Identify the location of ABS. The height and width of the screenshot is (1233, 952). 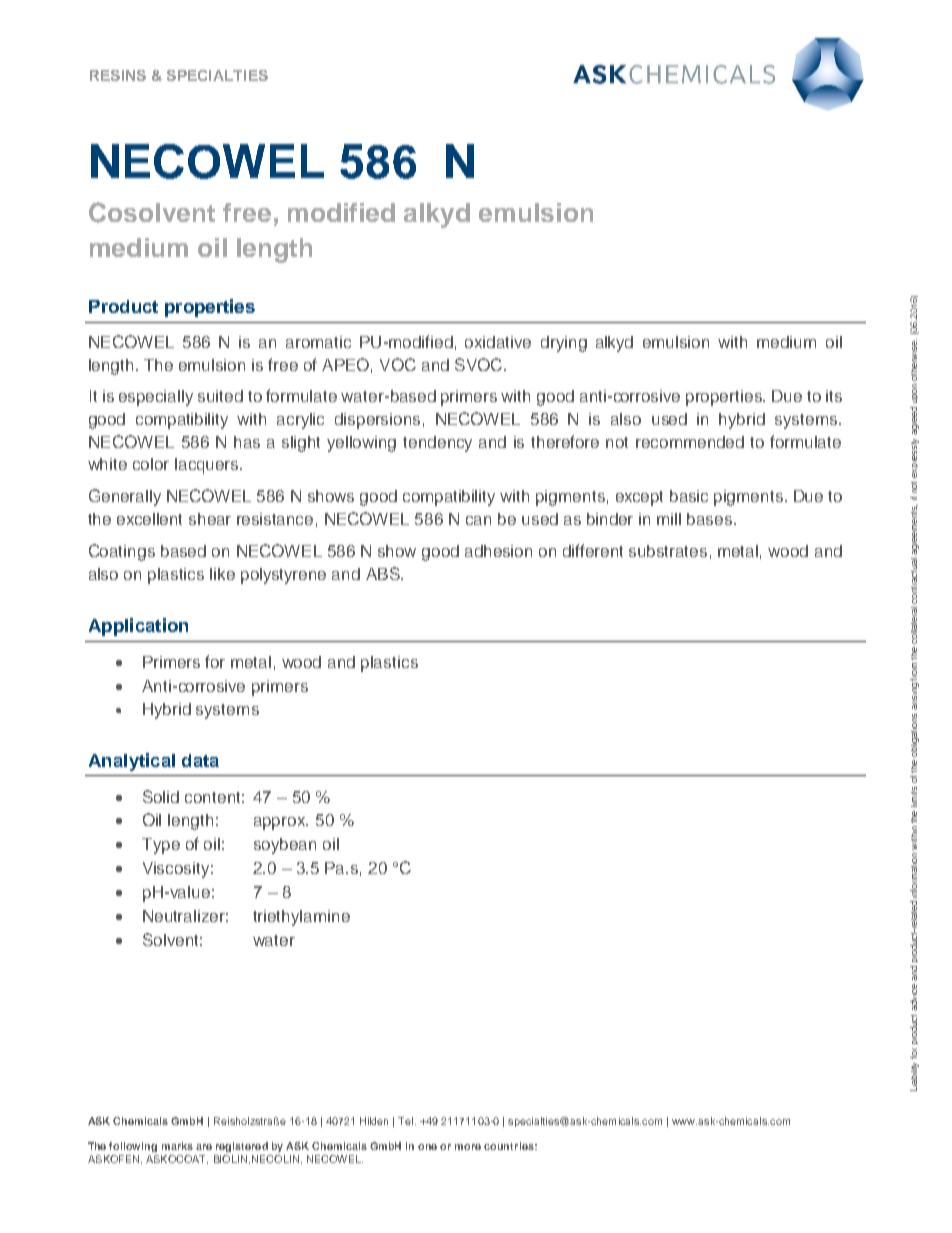
(384, 573).
